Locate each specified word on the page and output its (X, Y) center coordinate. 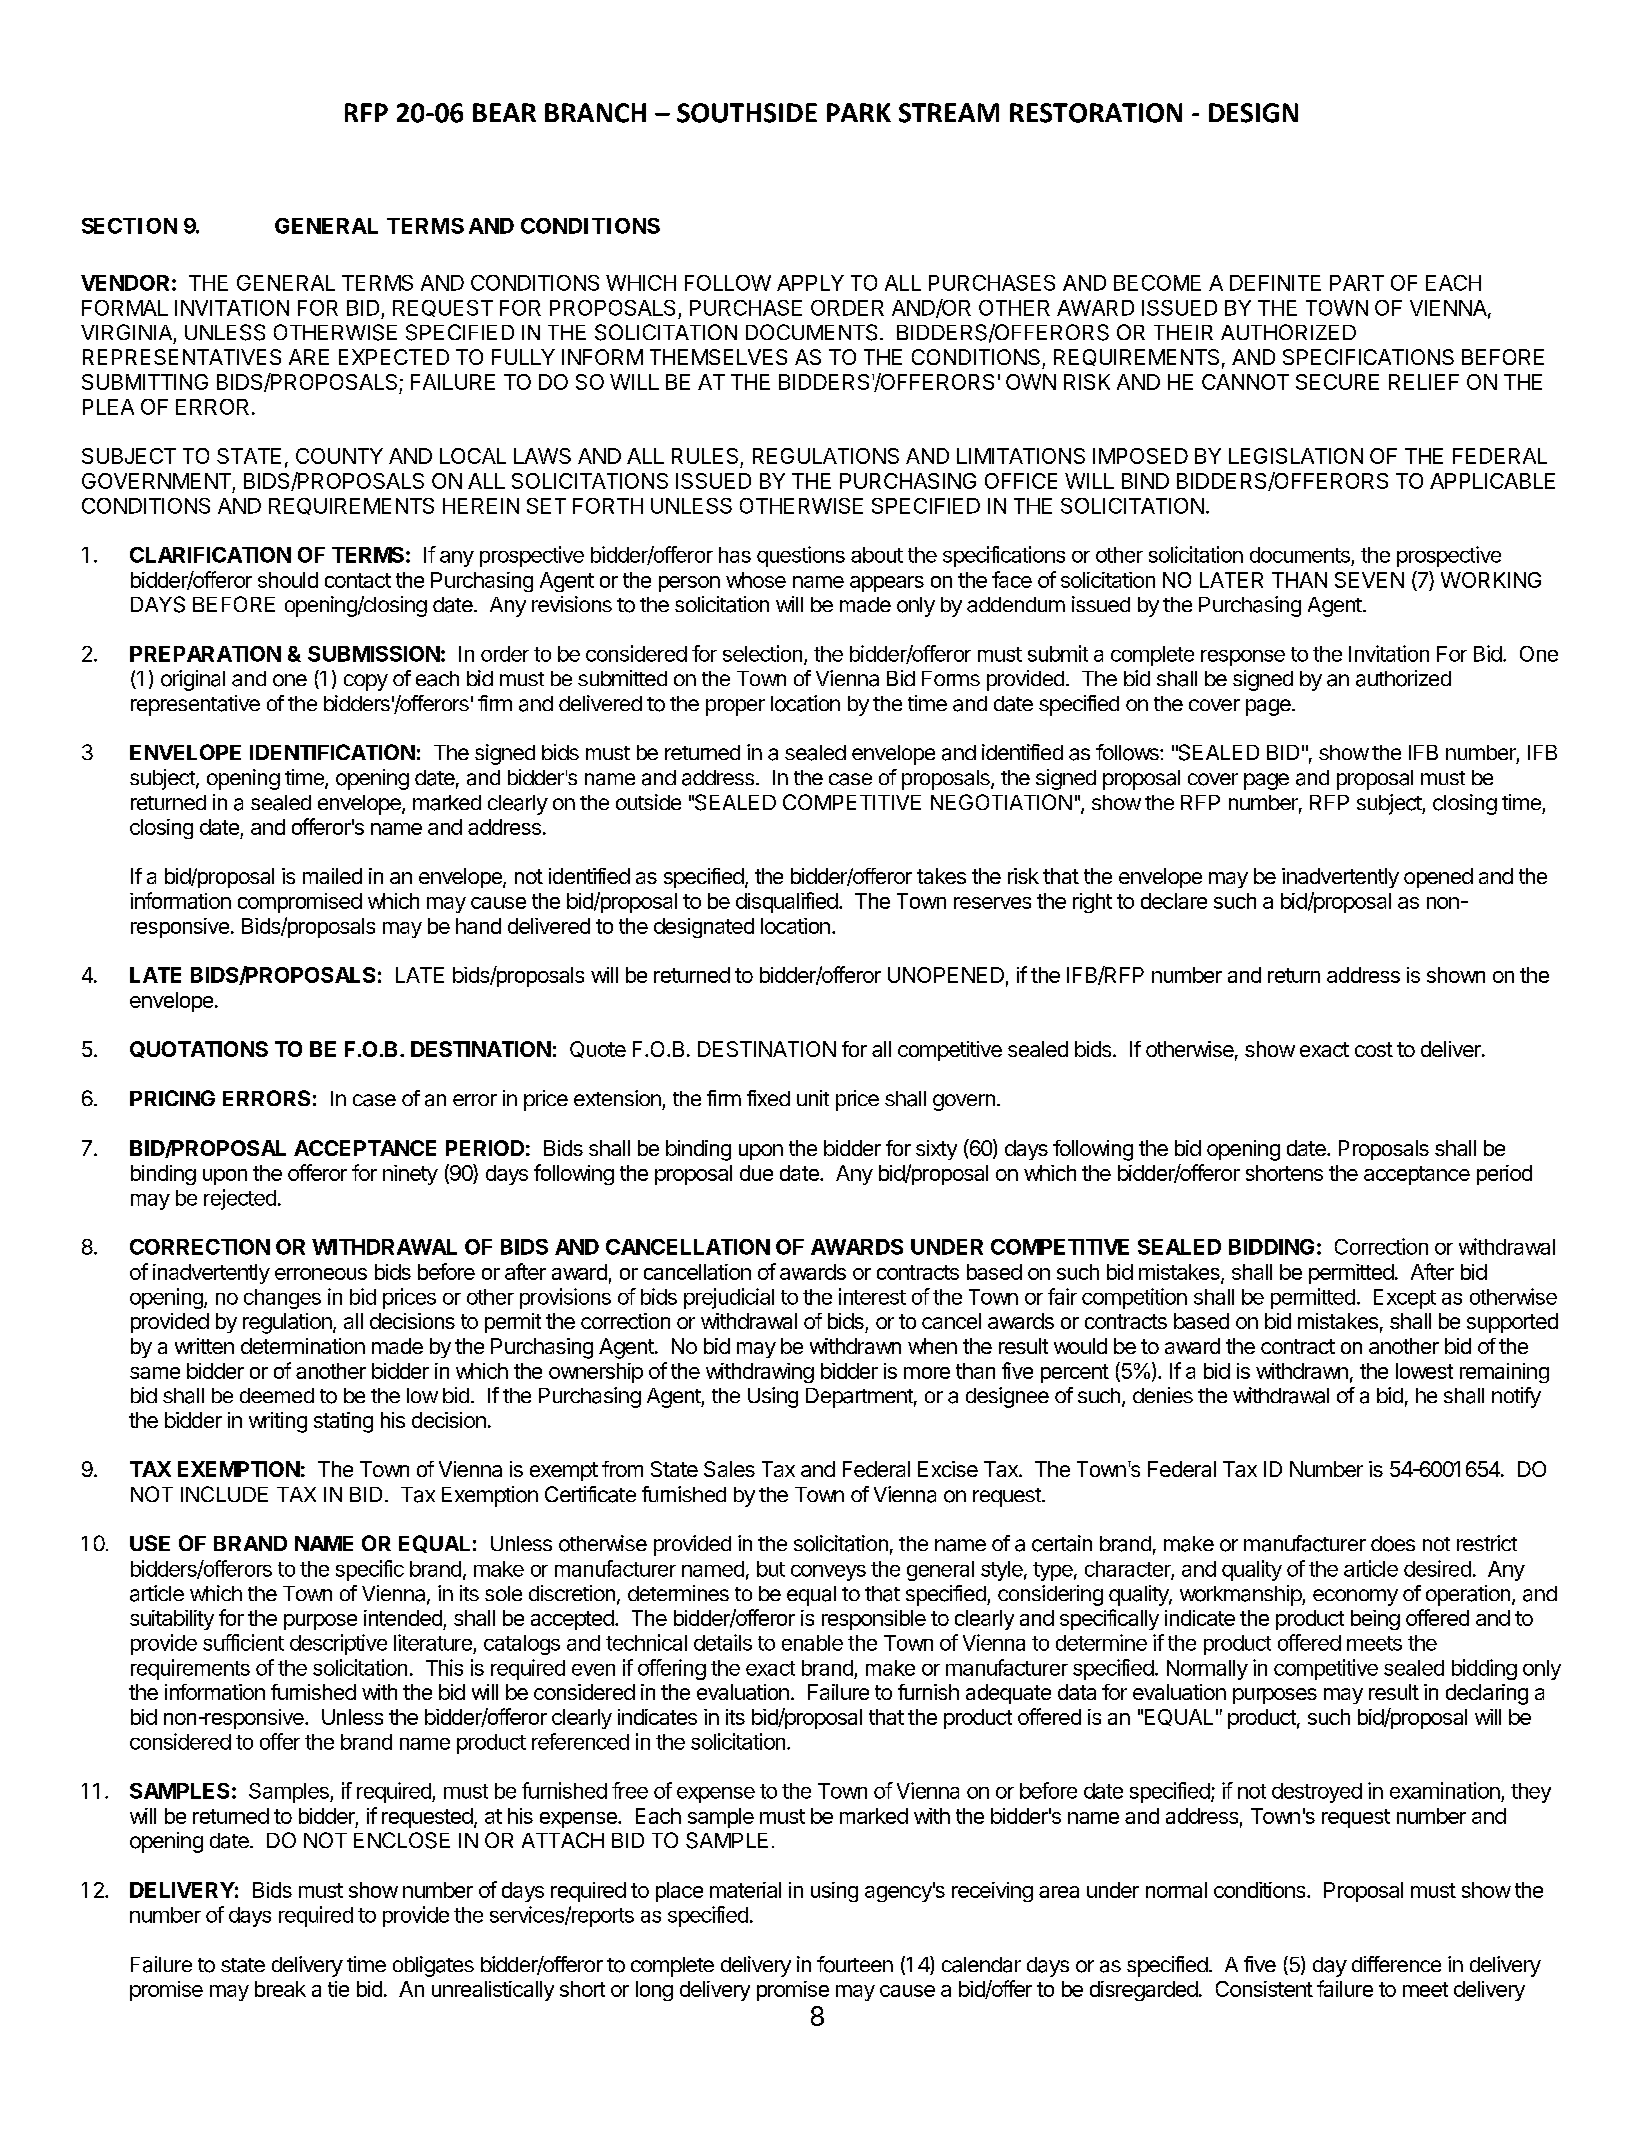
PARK (859, 112)
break (280, 1989)
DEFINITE (1275, 283)
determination (303, 1346)
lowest (1424, 1371)
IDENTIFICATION (332, 752)
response (1243, 658)
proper (735, 707)
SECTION (129, 226)
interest (872, 1296)
